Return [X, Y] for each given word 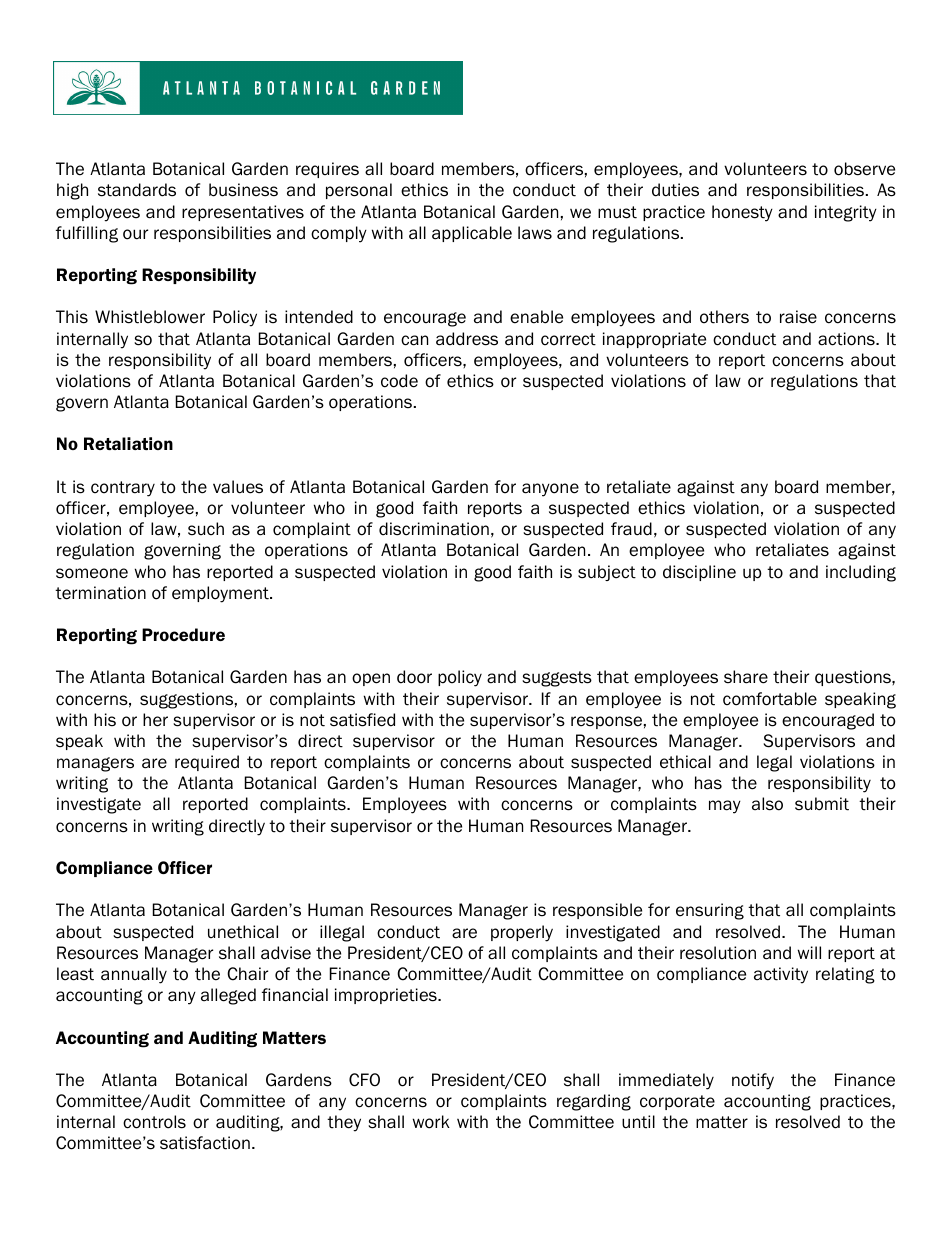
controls [154, 1122]
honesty [742, 213]
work [431, 1122]
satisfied [362, 720]
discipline [699, 573]
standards [137, 190]
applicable [472, 234]
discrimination [434, 529]
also [767, 804]
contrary [123, 489]
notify [753, 1081]
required [207, 763]
